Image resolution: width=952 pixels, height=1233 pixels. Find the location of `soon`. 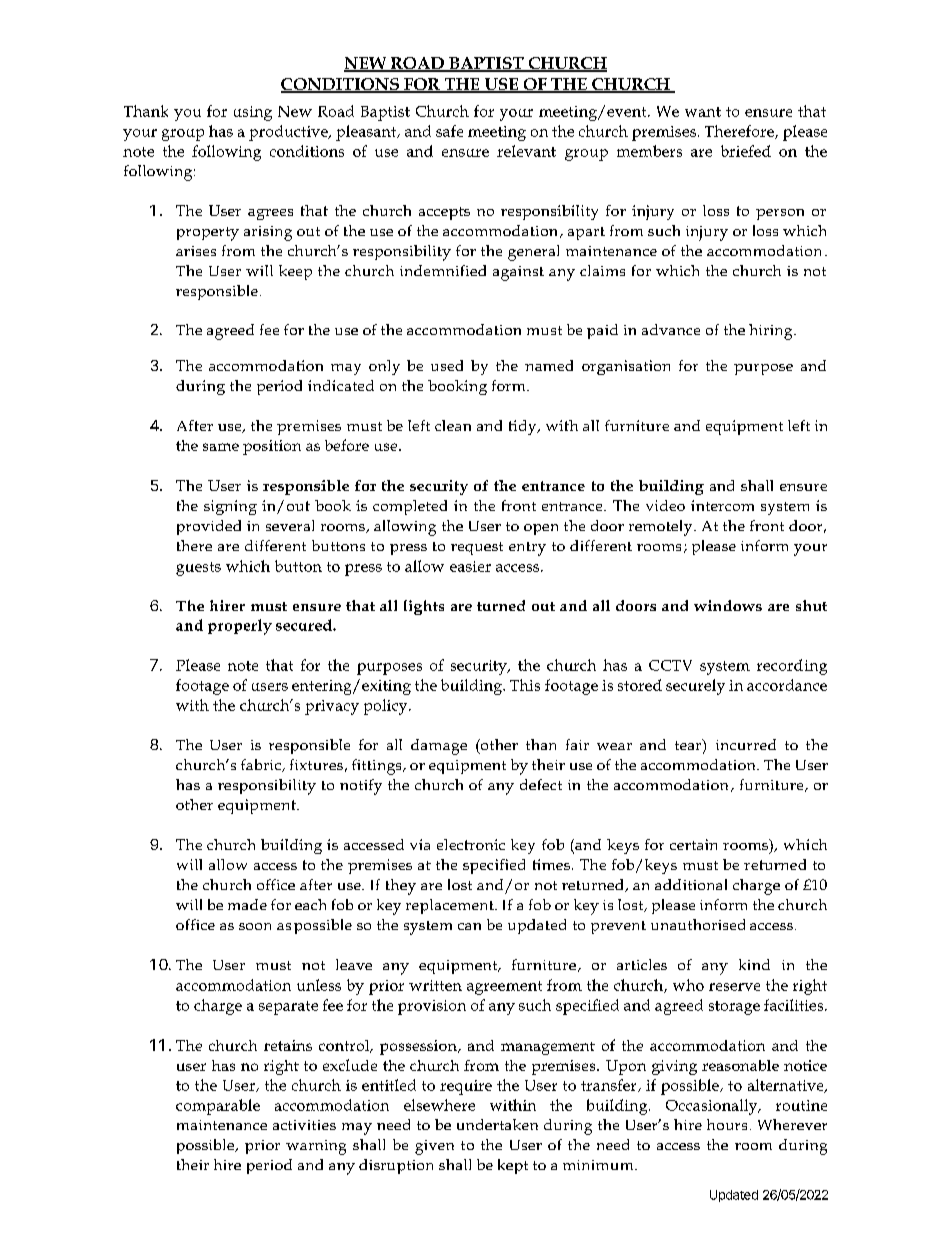

soon is located at coordinates (255, 926).
